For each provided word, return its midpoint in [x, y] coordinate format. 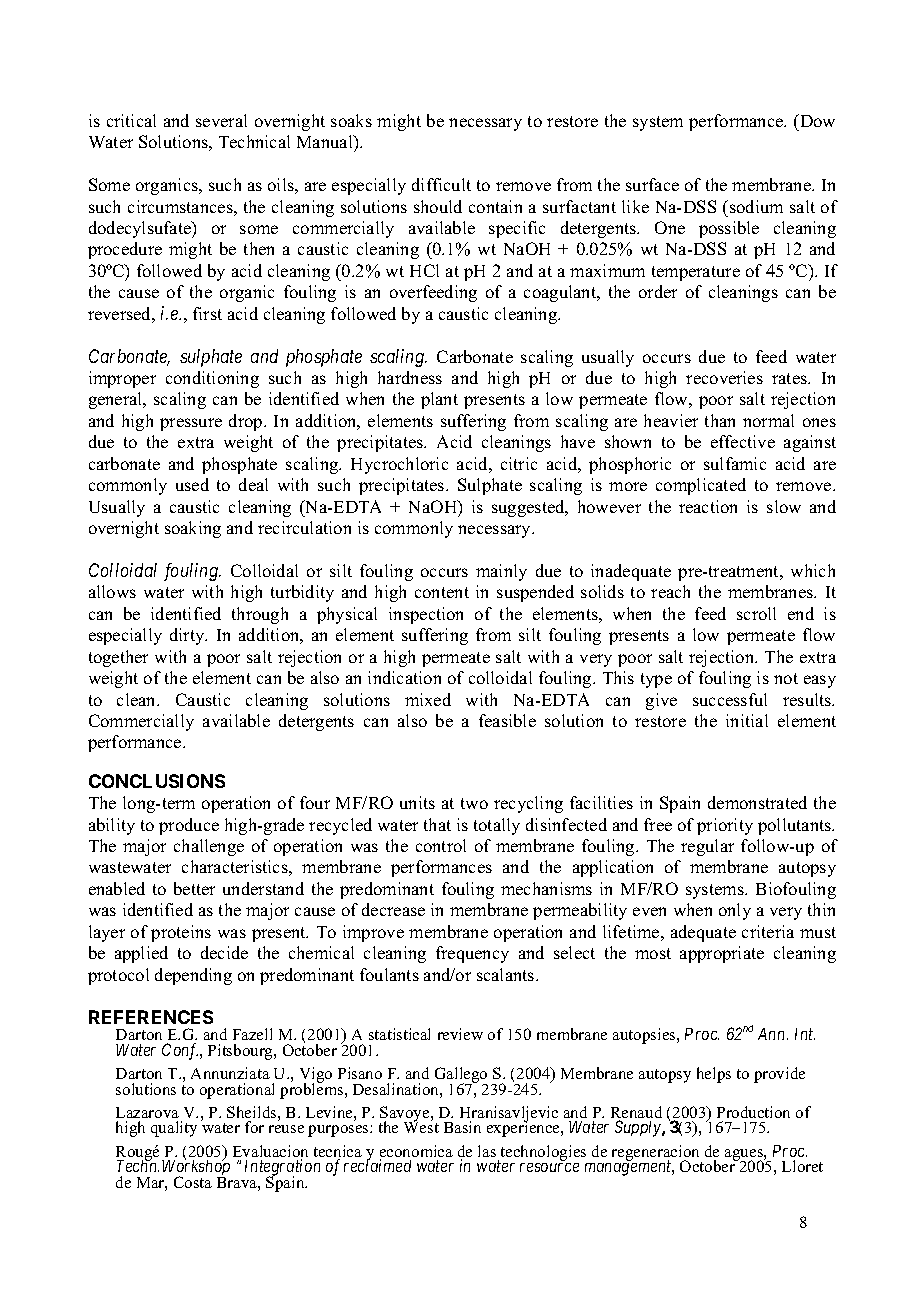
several [221, 120]
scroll [756, 613]
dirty [188, 636]
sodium [756, 206]
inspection [426, 615]
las [487, 1151]
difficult [441, 184]
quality [174, 1129]
